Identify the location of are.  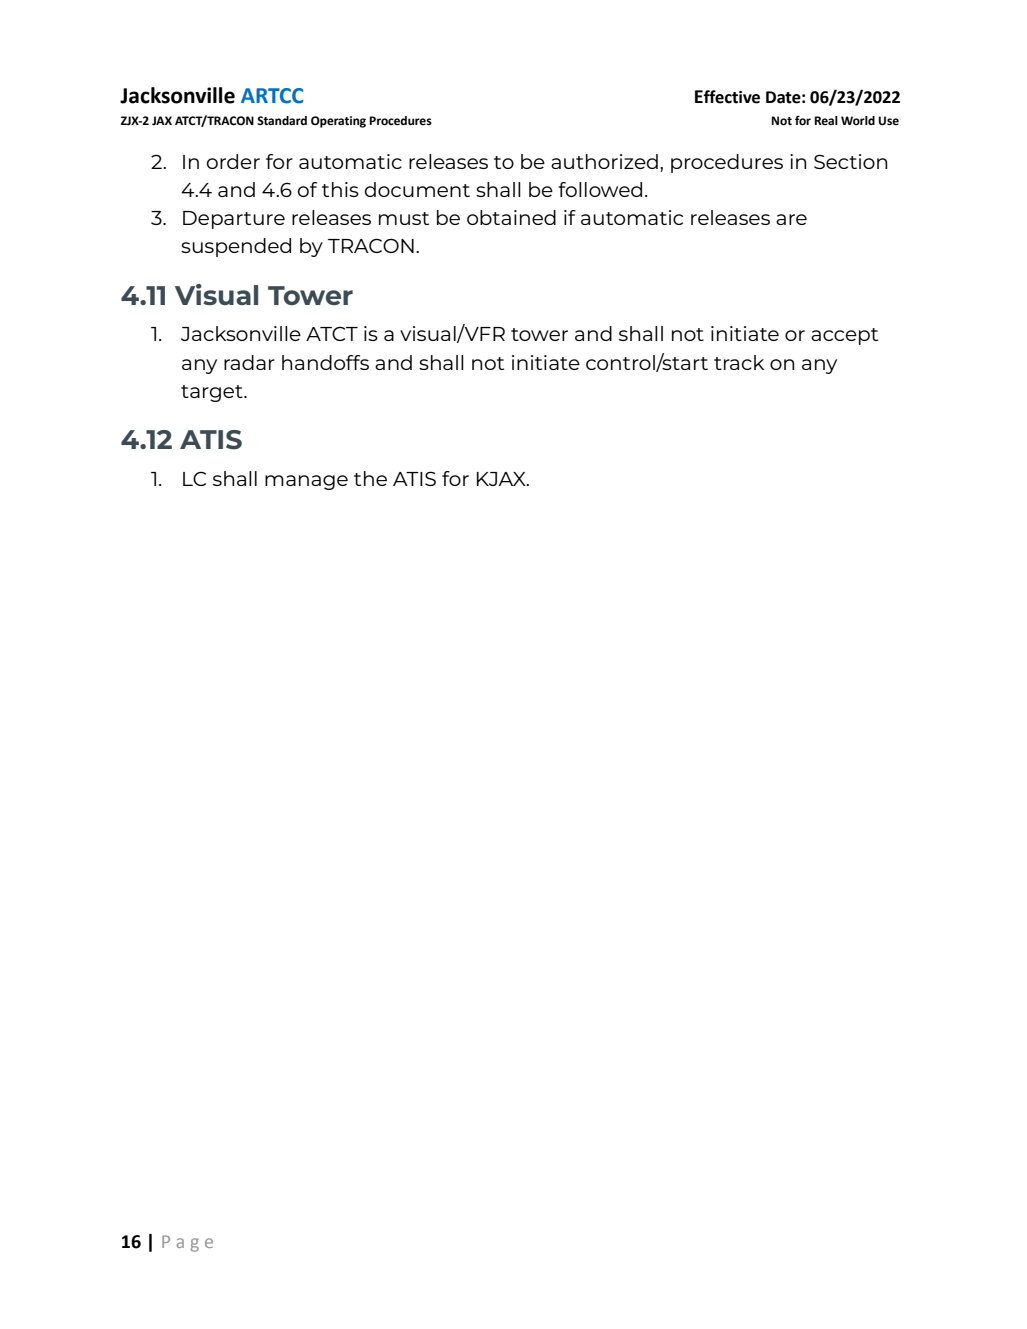
(791, 219).
